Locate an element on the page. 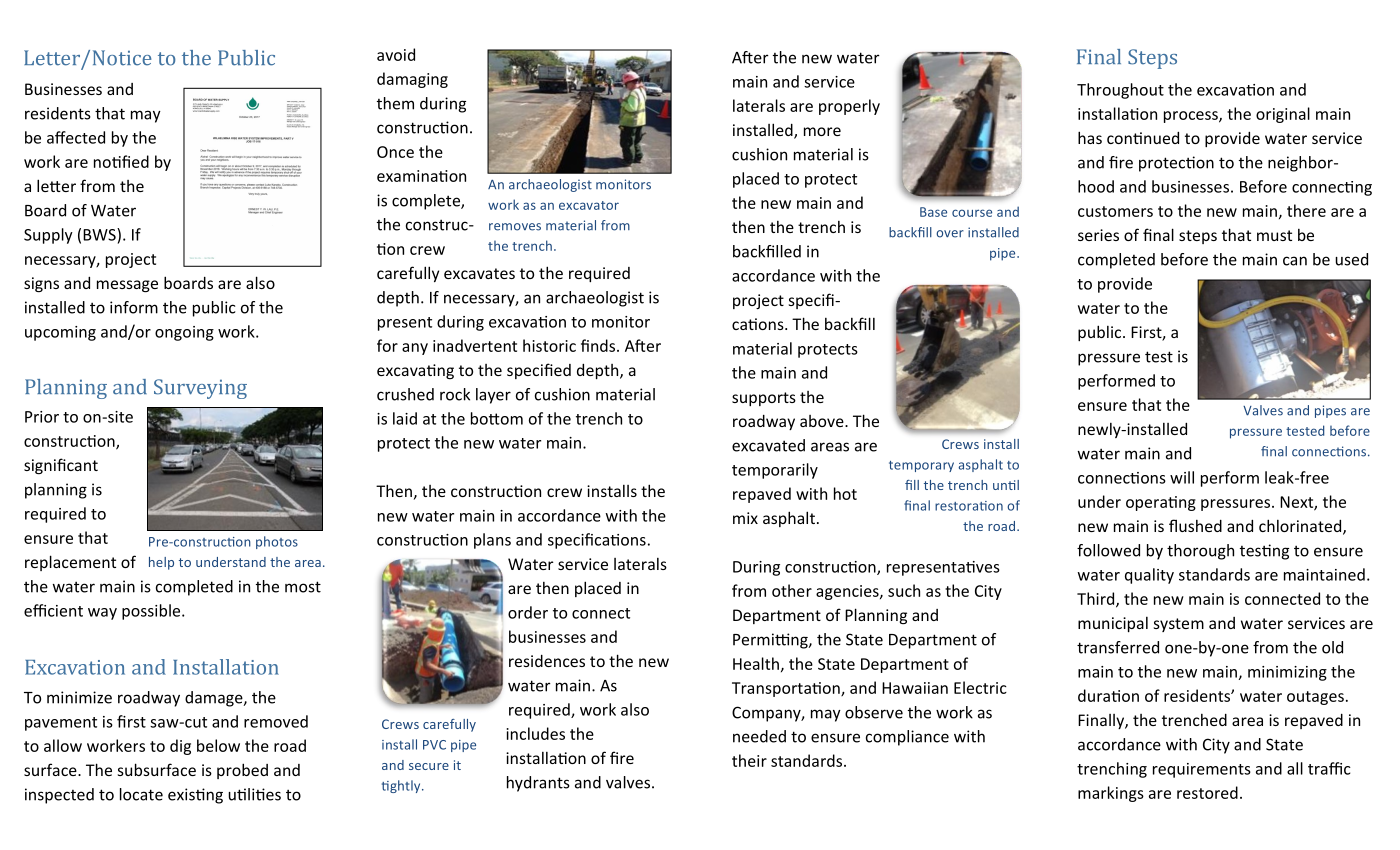  must is located at coordinates (1274, 235).
